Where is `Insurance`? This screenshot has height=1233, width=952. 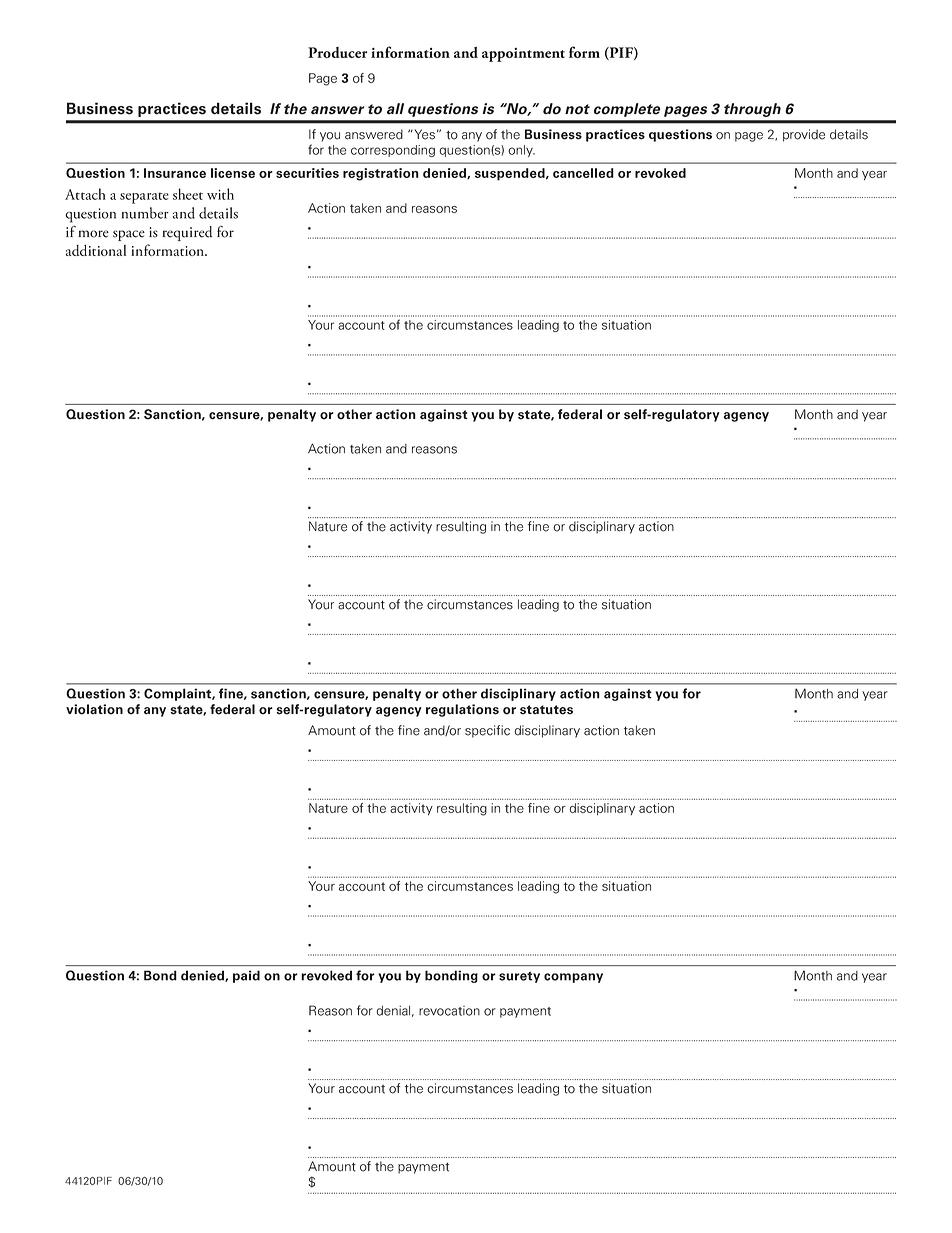 Insurance is located at coordinates (175, 173).
